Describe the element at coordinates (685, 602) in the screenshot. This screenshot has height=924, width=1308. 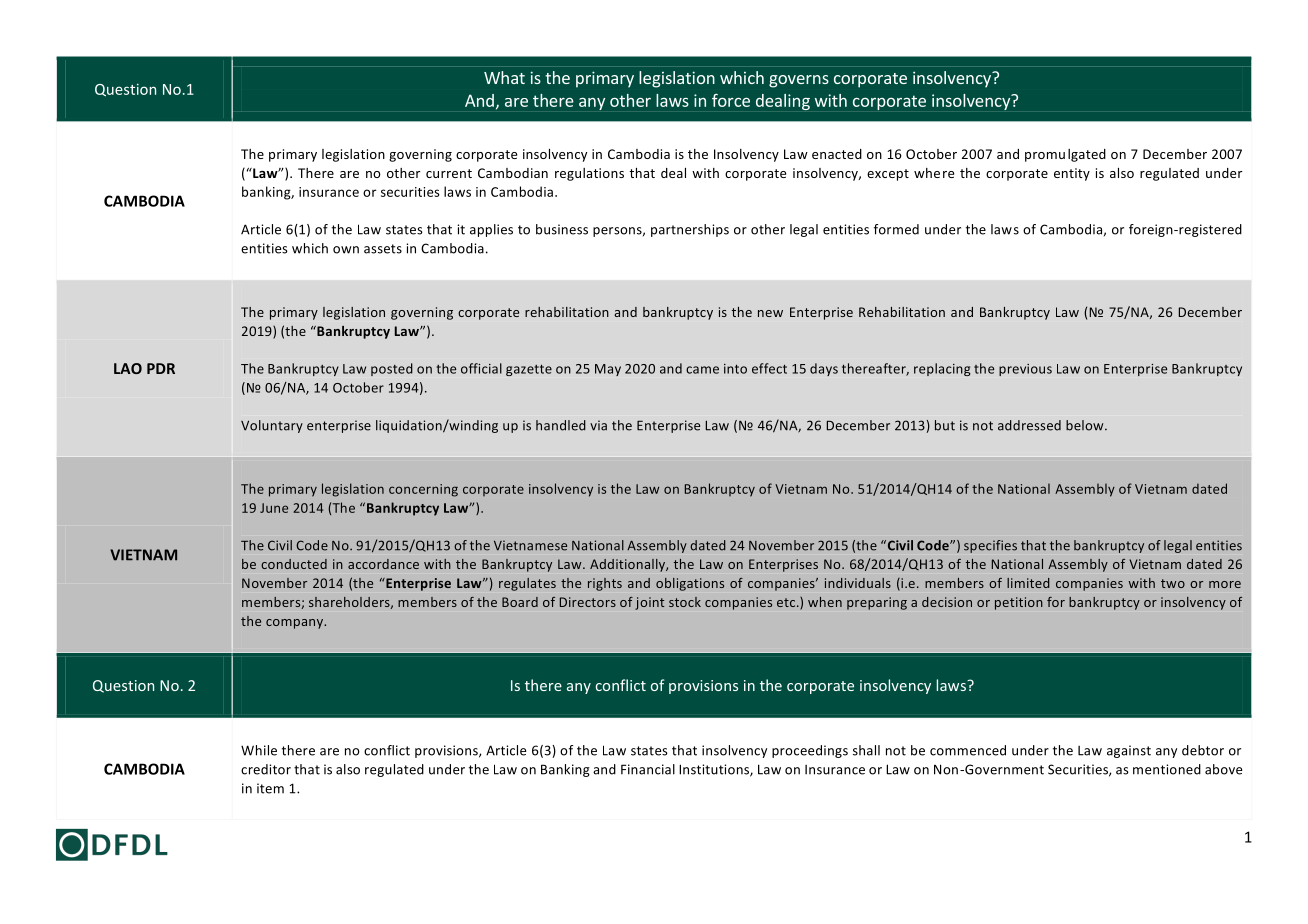
I see `stock` at that location.
